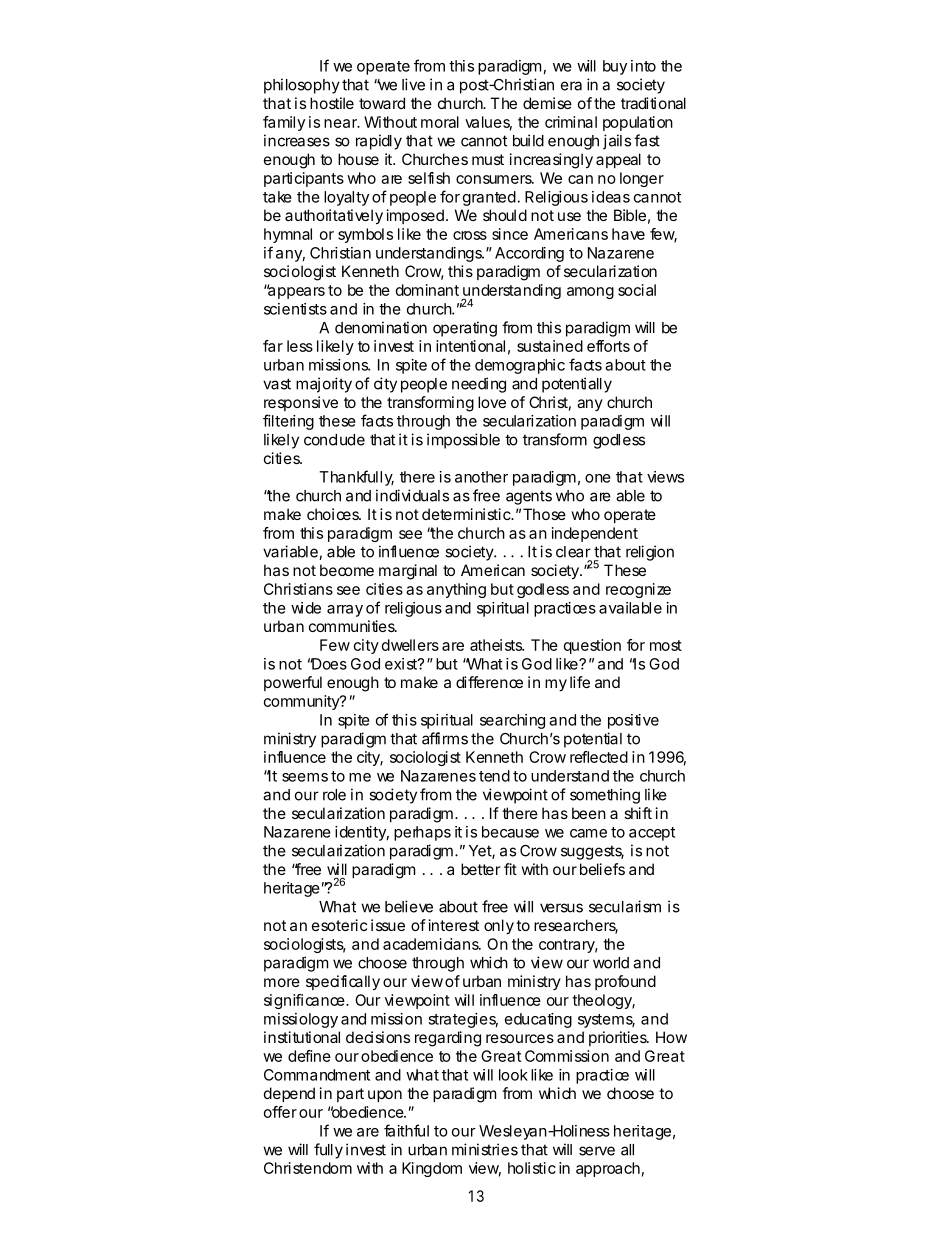  What do you see at coordinates (608, 1169) in the screenshot?
I see `approach` at bounding box center [608, 1169].
